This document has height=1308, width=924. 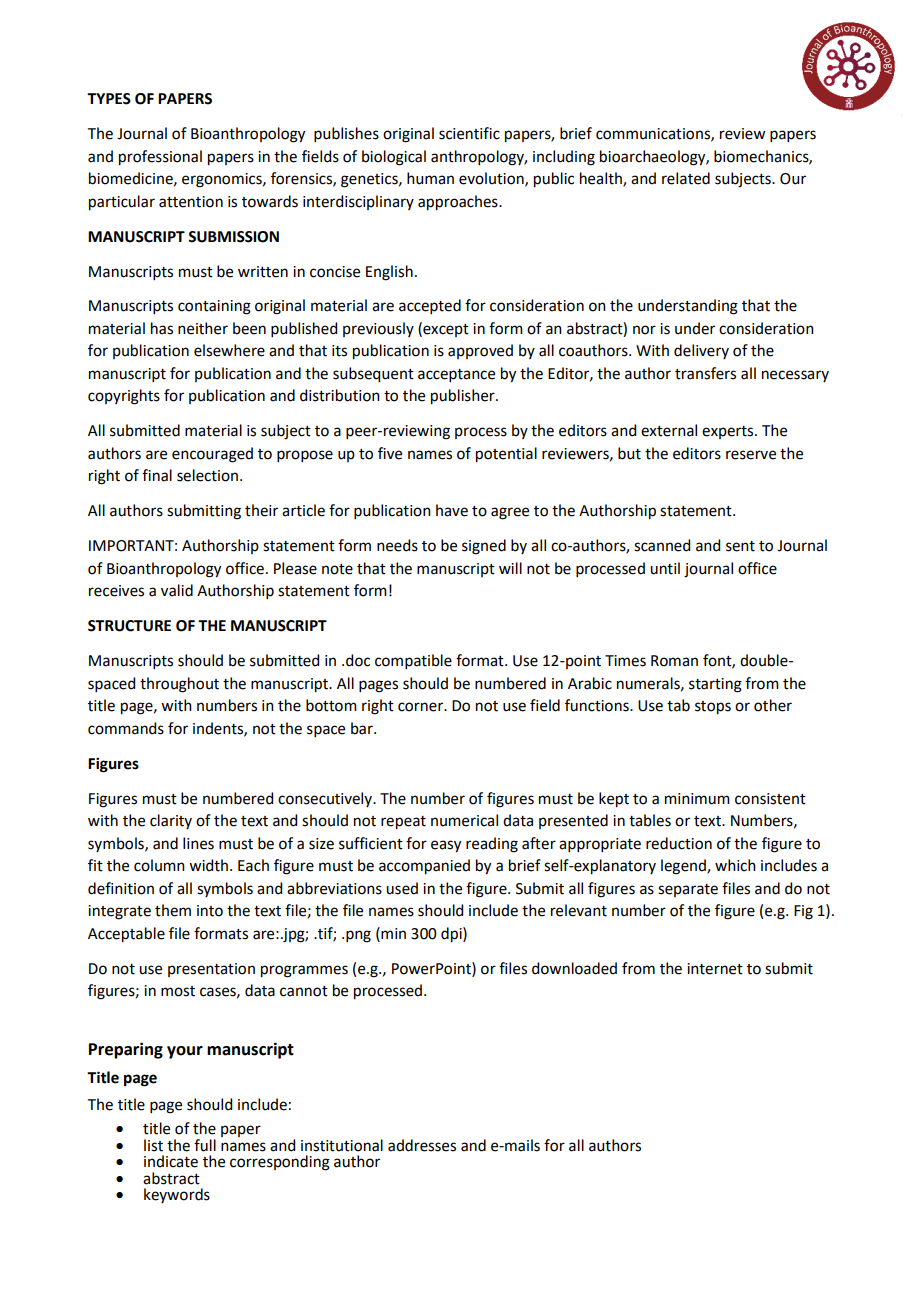 I want to click on STRUCTURE, so click(x=129, y=626).
